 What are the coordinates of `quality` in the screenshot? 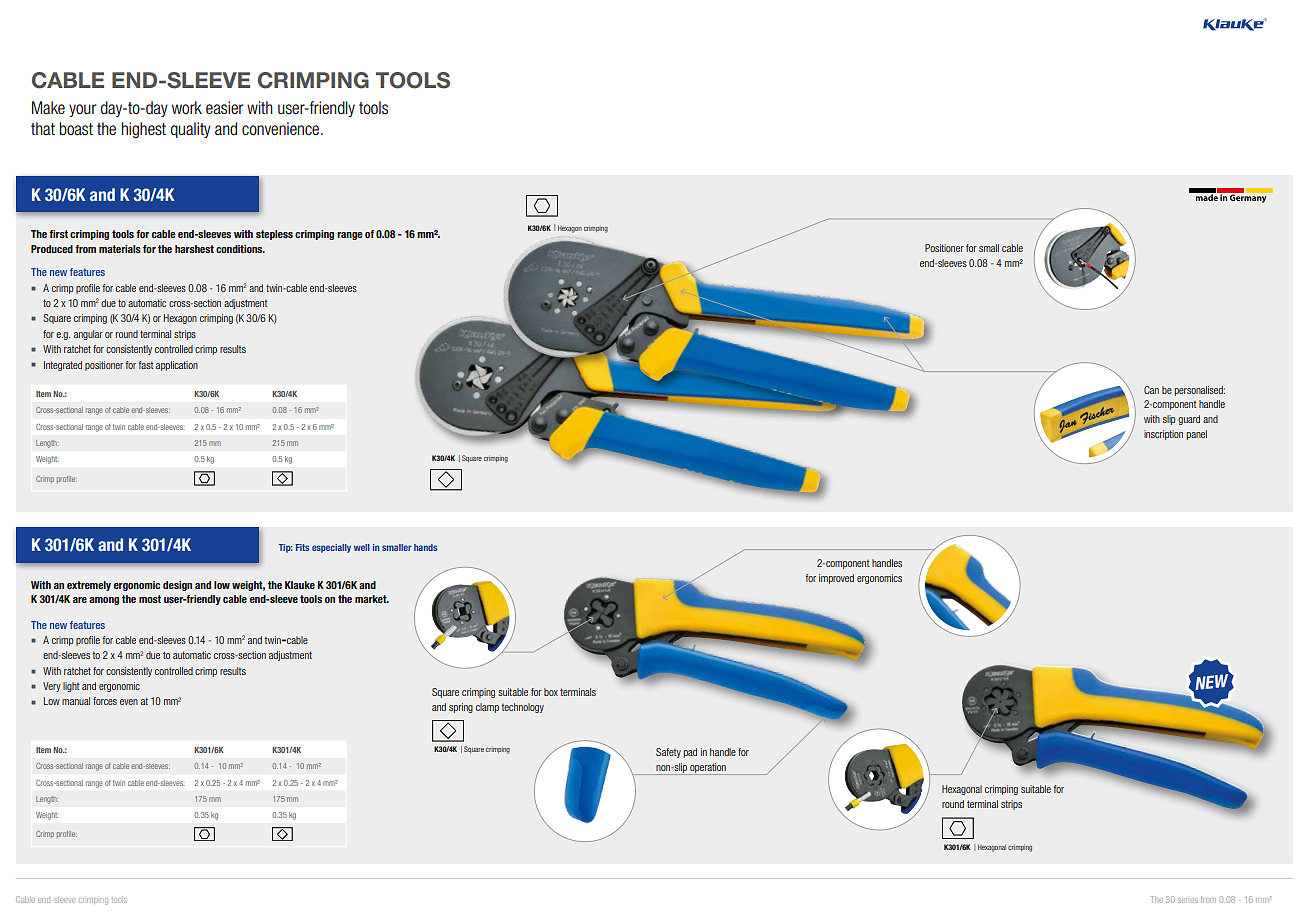 It's located at (191, 130).
